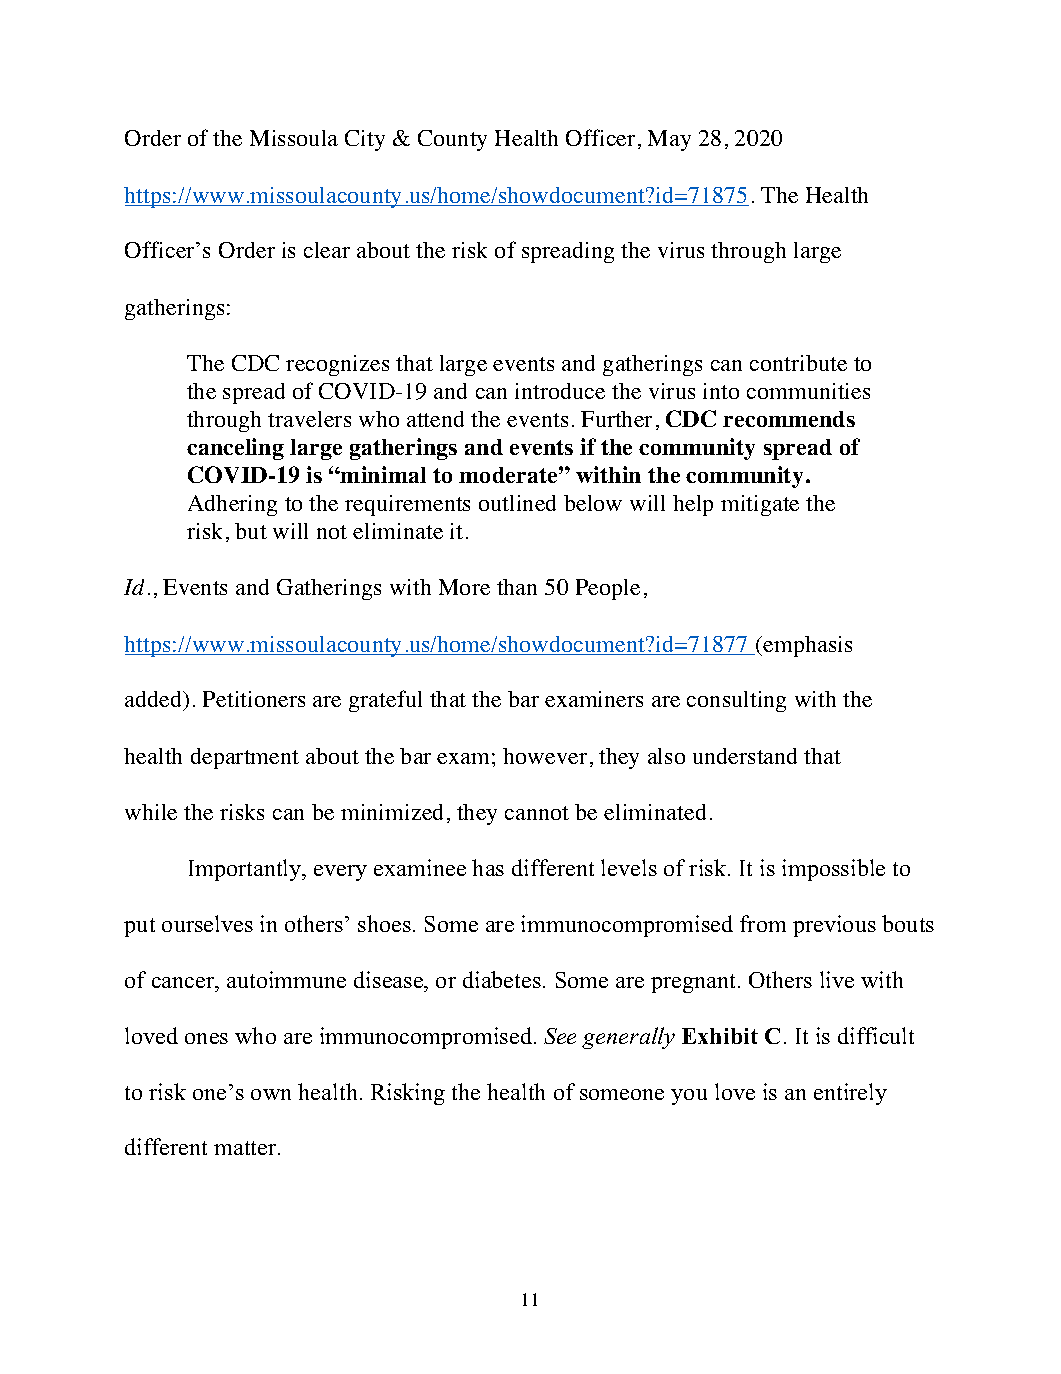 Image resolution: width=1061 pixels, height=1374 pixels. Describe the element at coordinates (232, 505) in the screenshot. I see `Adhering` at that location.
